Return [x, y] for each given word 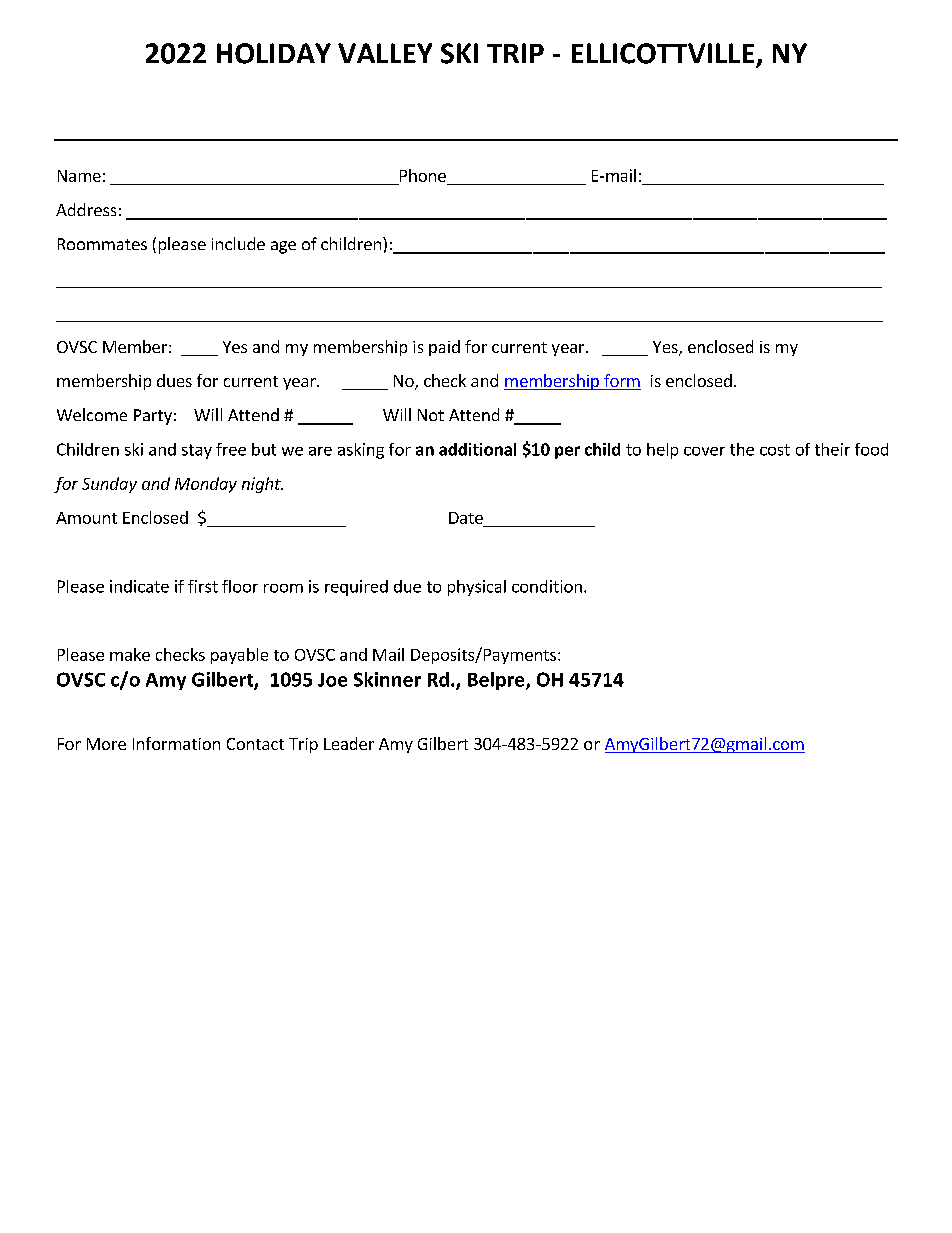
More [106, 744]
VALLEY [385, 53]
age [283, 247]
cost [775, 450]
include [238, 243]
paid [444, 348]
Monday [206, 485]
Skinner [387, 679]
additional [477, 449]
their [832, 449]
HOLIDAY [274, 53]
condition [547, 586]
